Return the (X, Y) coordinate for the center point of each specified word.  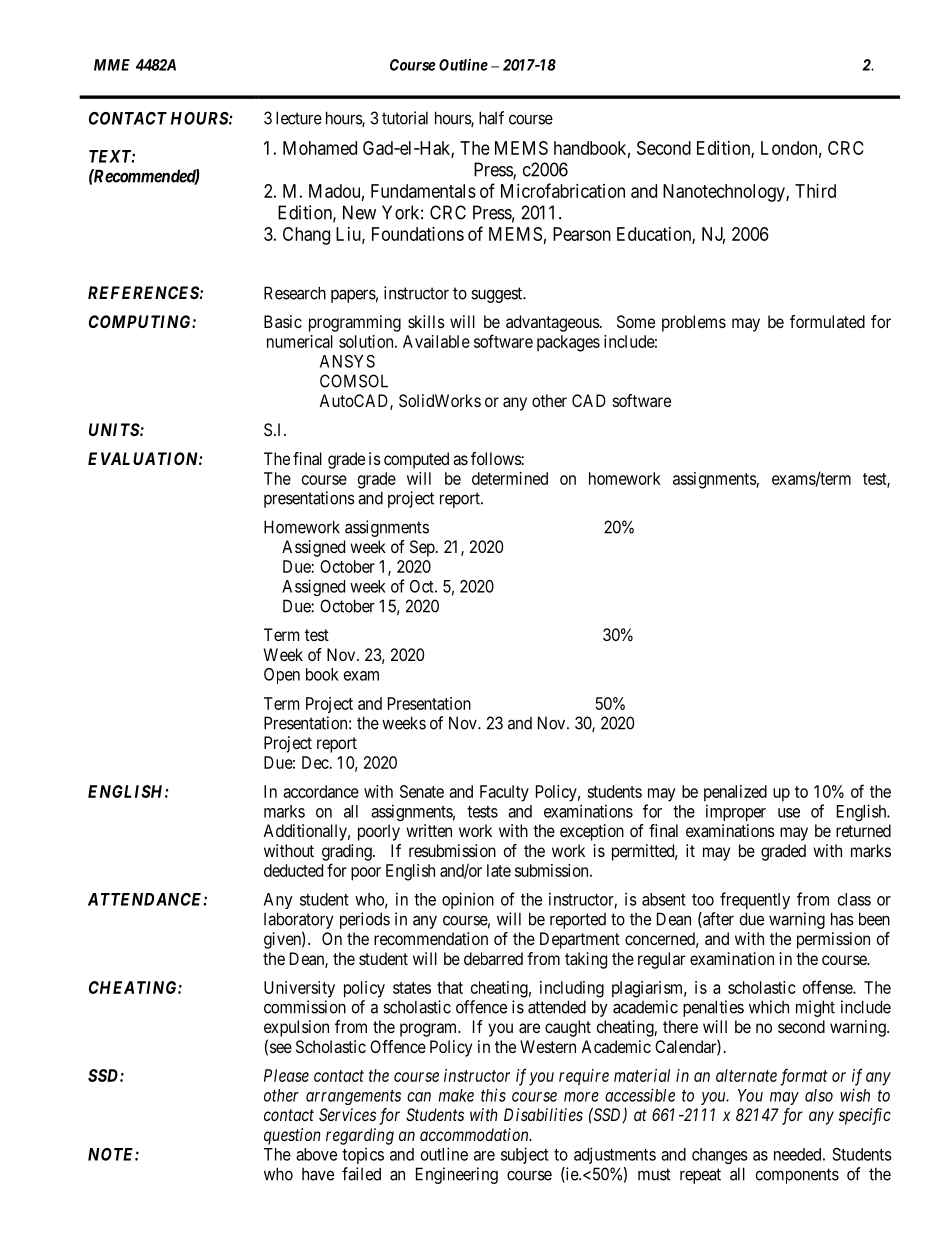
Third (815, 191)
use (789, 813)
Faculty (504, 793)
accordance (321, 791)
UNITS (115, 429)
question (292, 1136)
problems (694, 323)
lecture (299, 118)
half (491, 118)
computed (416, 460)
